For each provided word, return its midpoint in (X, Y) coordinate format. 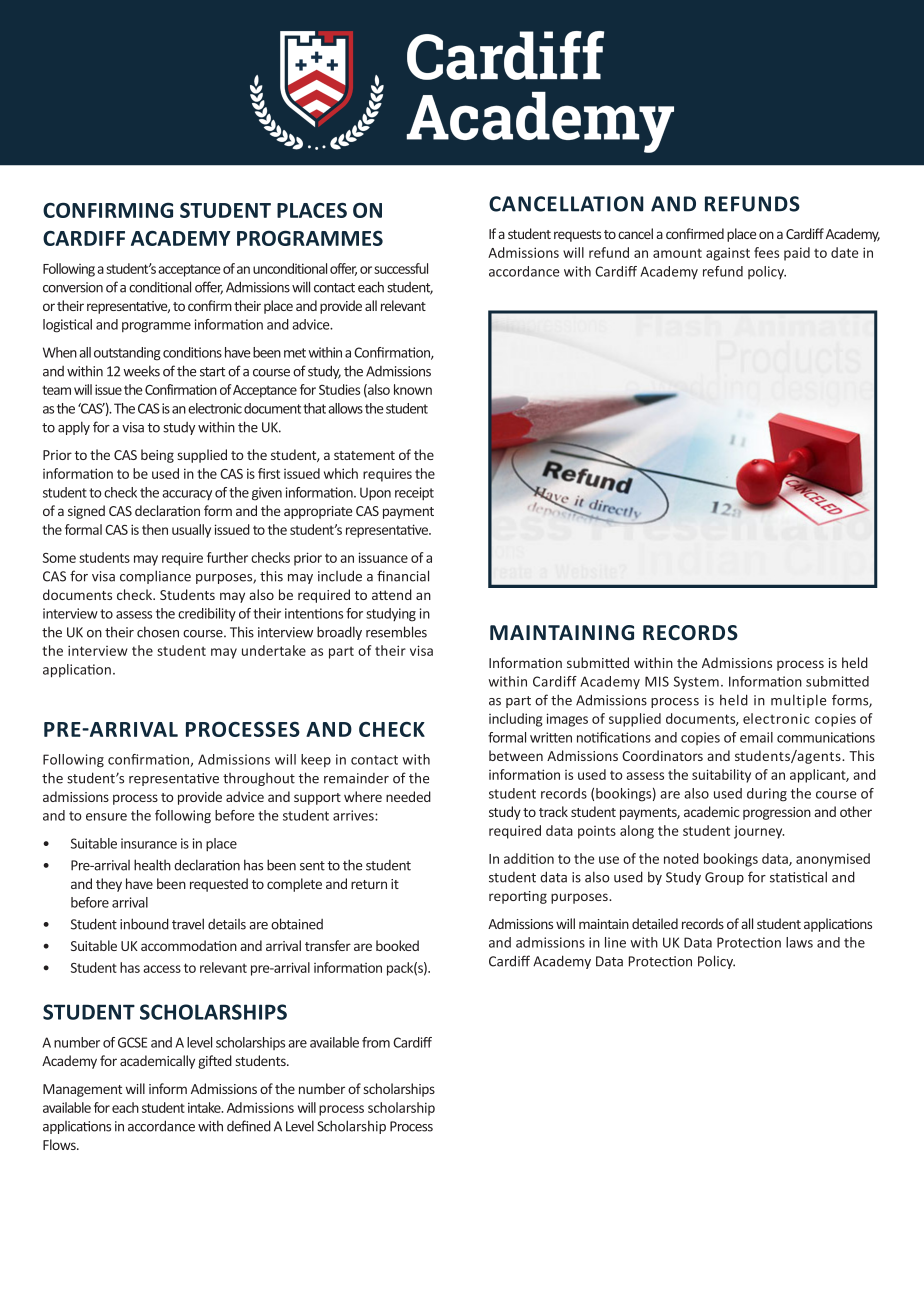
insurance (149, 843)
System (696, 682)
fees (766, 252)
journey (759, 832)
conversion (73, 287)
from (376, 1042)
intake (205, 1107)
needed (408, 796)
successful (401, 268)
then (155, 529)
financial (403, 576)
